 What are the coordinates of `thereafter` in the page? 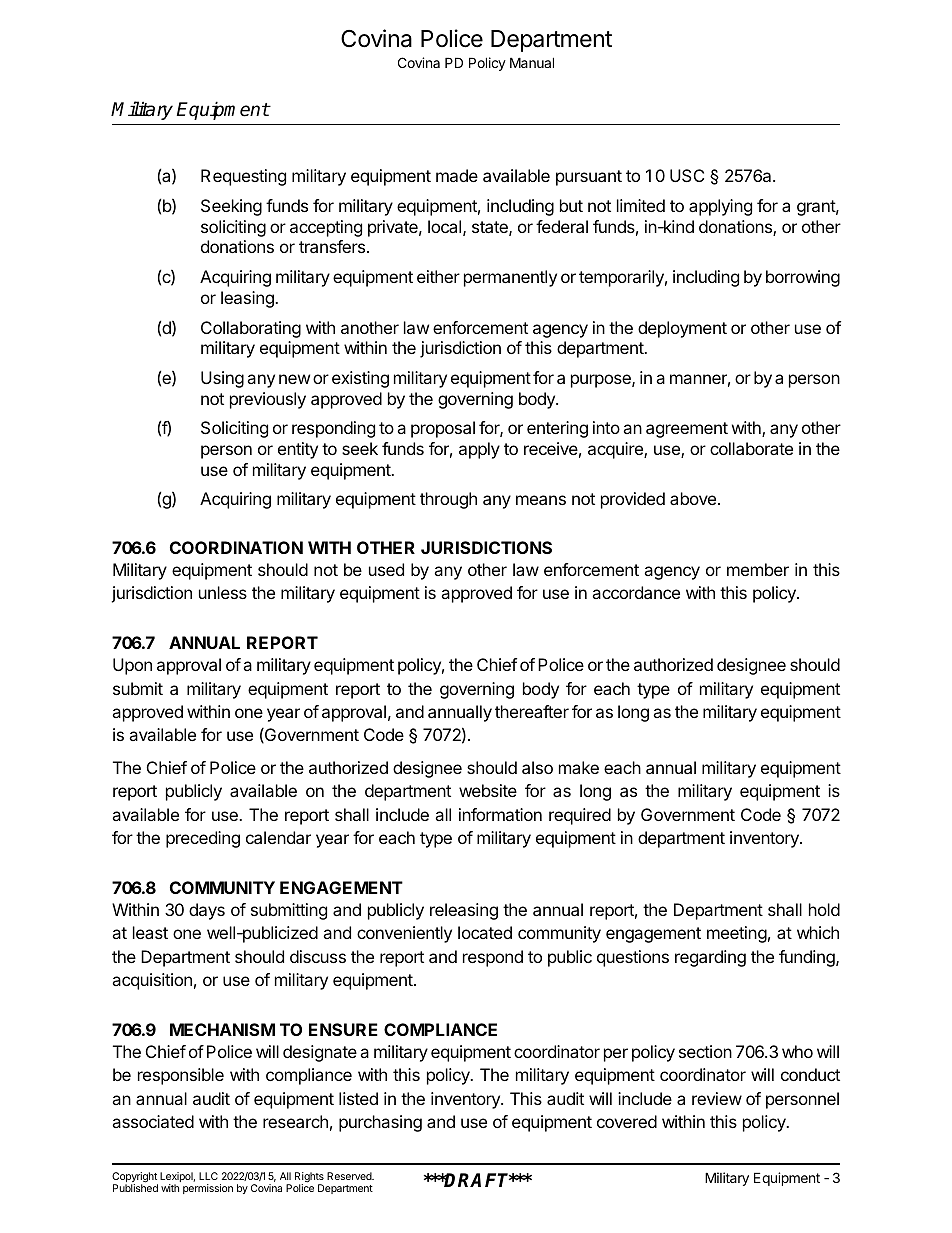 It's located at (532, 711).
